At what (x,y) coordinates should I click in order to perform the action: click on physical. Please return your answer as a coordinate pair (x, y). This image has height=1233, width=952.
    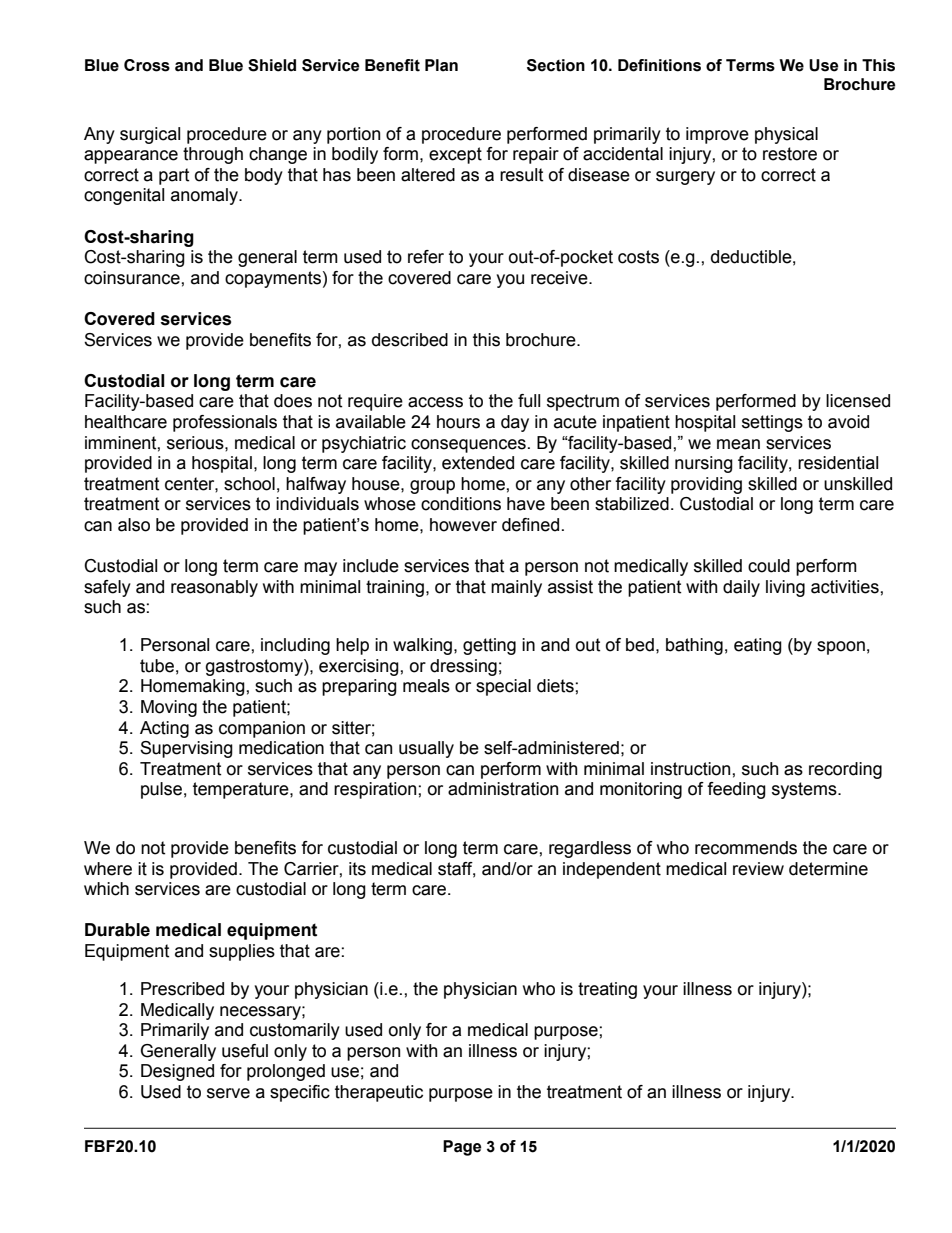
    Looking at the image, I should click on (786, 135).
